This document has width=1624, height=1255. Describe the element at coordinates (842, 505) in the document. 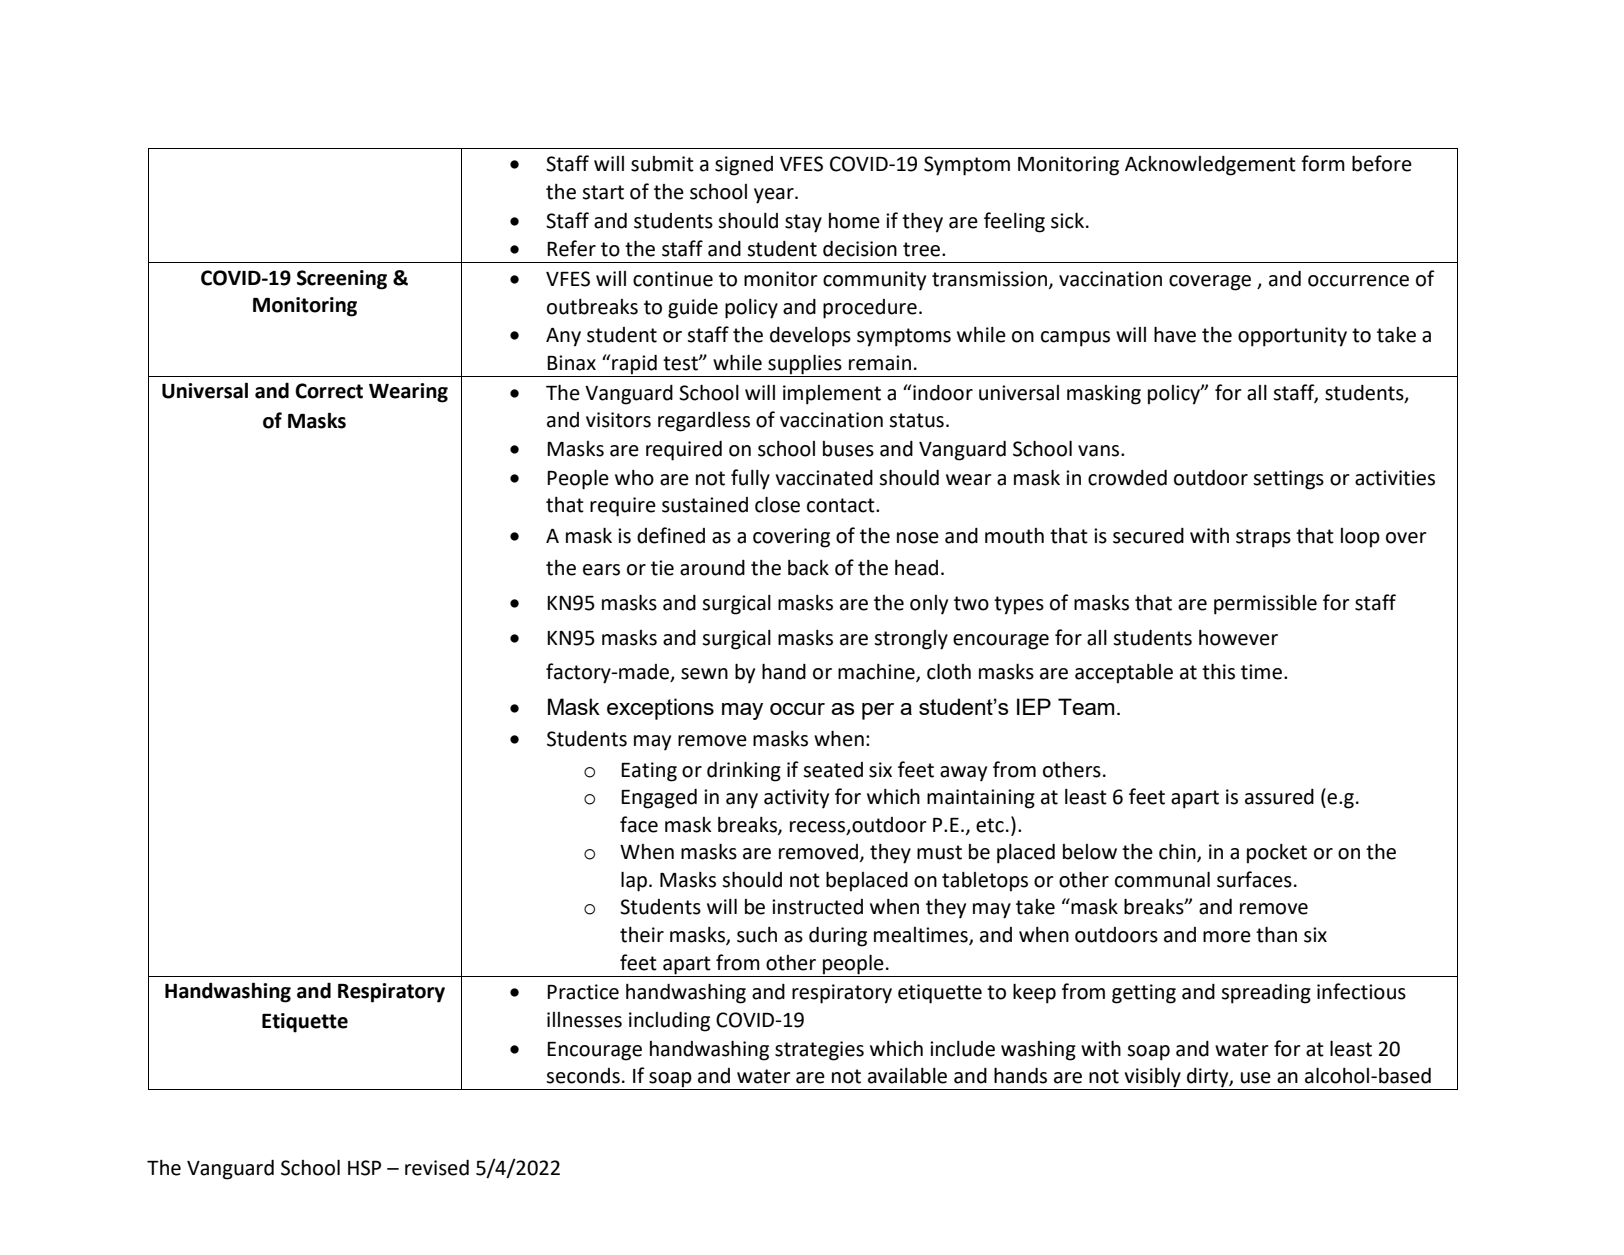

I see `contact` at that location.
